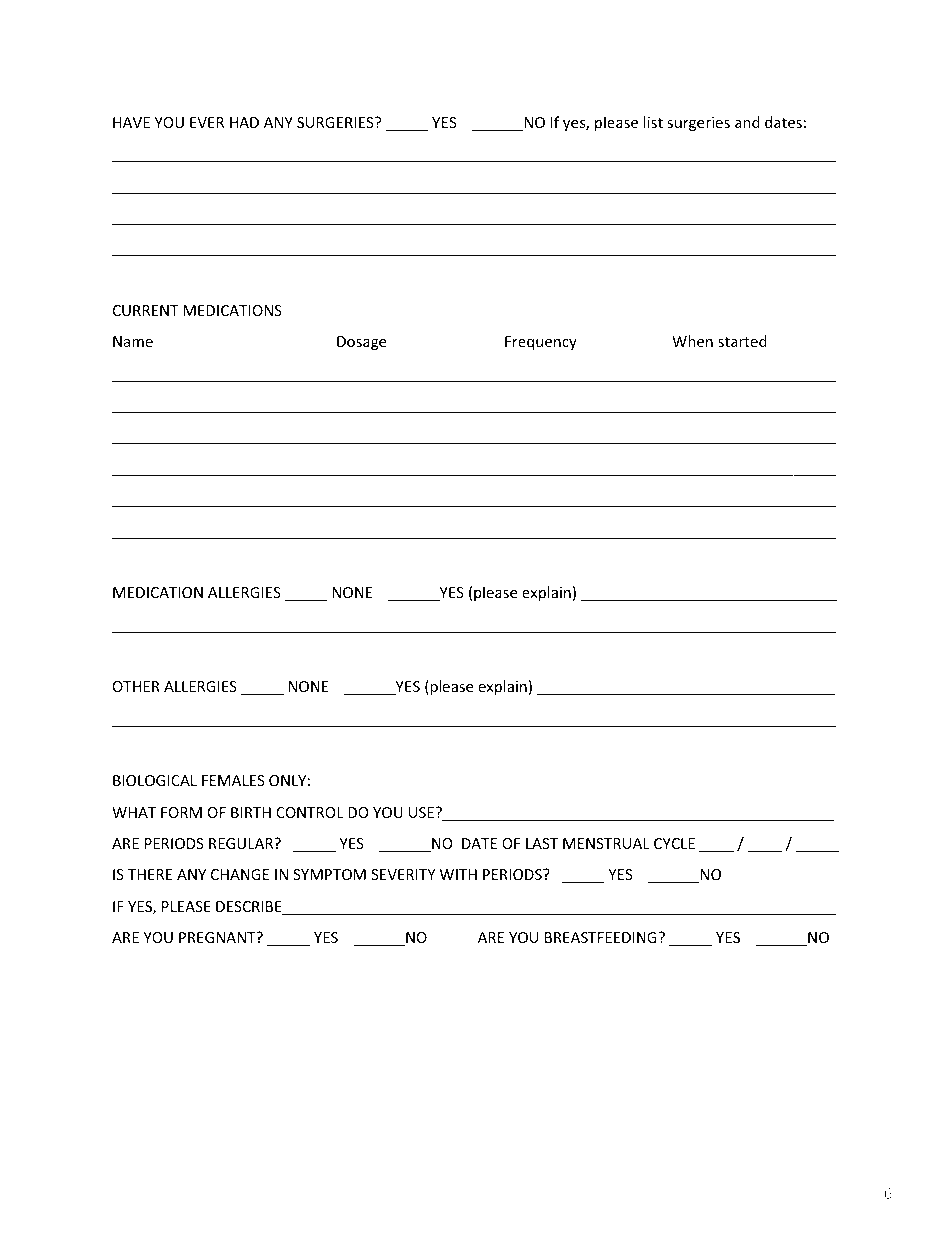 The height and width of the document is (1233, 952). What do you see at coordinates (136, 686) in the document?
I see `OTHER` at bounding box center [136, 686].
